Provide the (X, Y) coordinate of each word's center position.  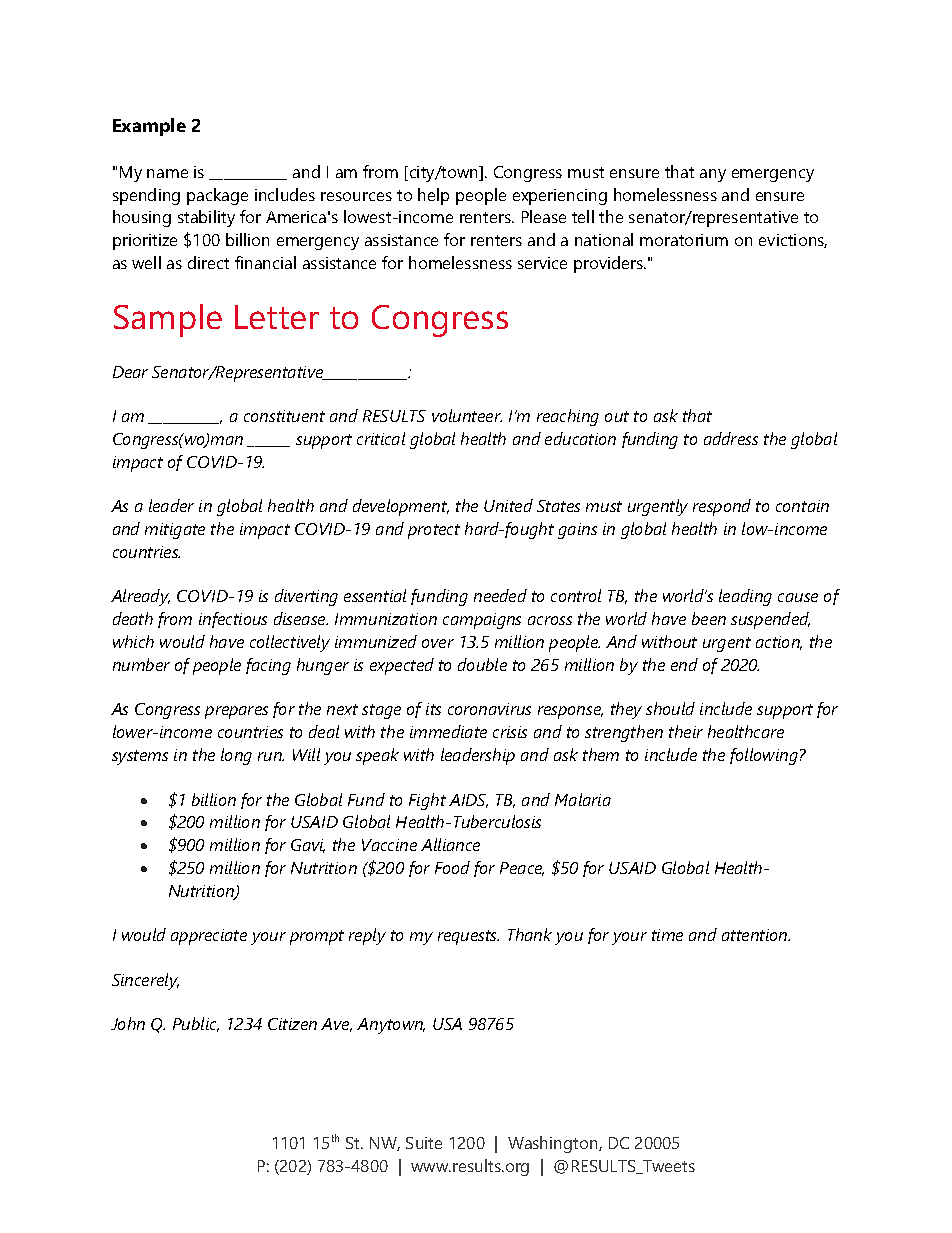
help (433, 196)
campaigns (482, 621)
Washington (554, 1144)
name (167, 173)
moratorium (684, 240)
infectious (233, 620)
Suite (424, 1143)
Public (196, 1024)
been (709, 618)
